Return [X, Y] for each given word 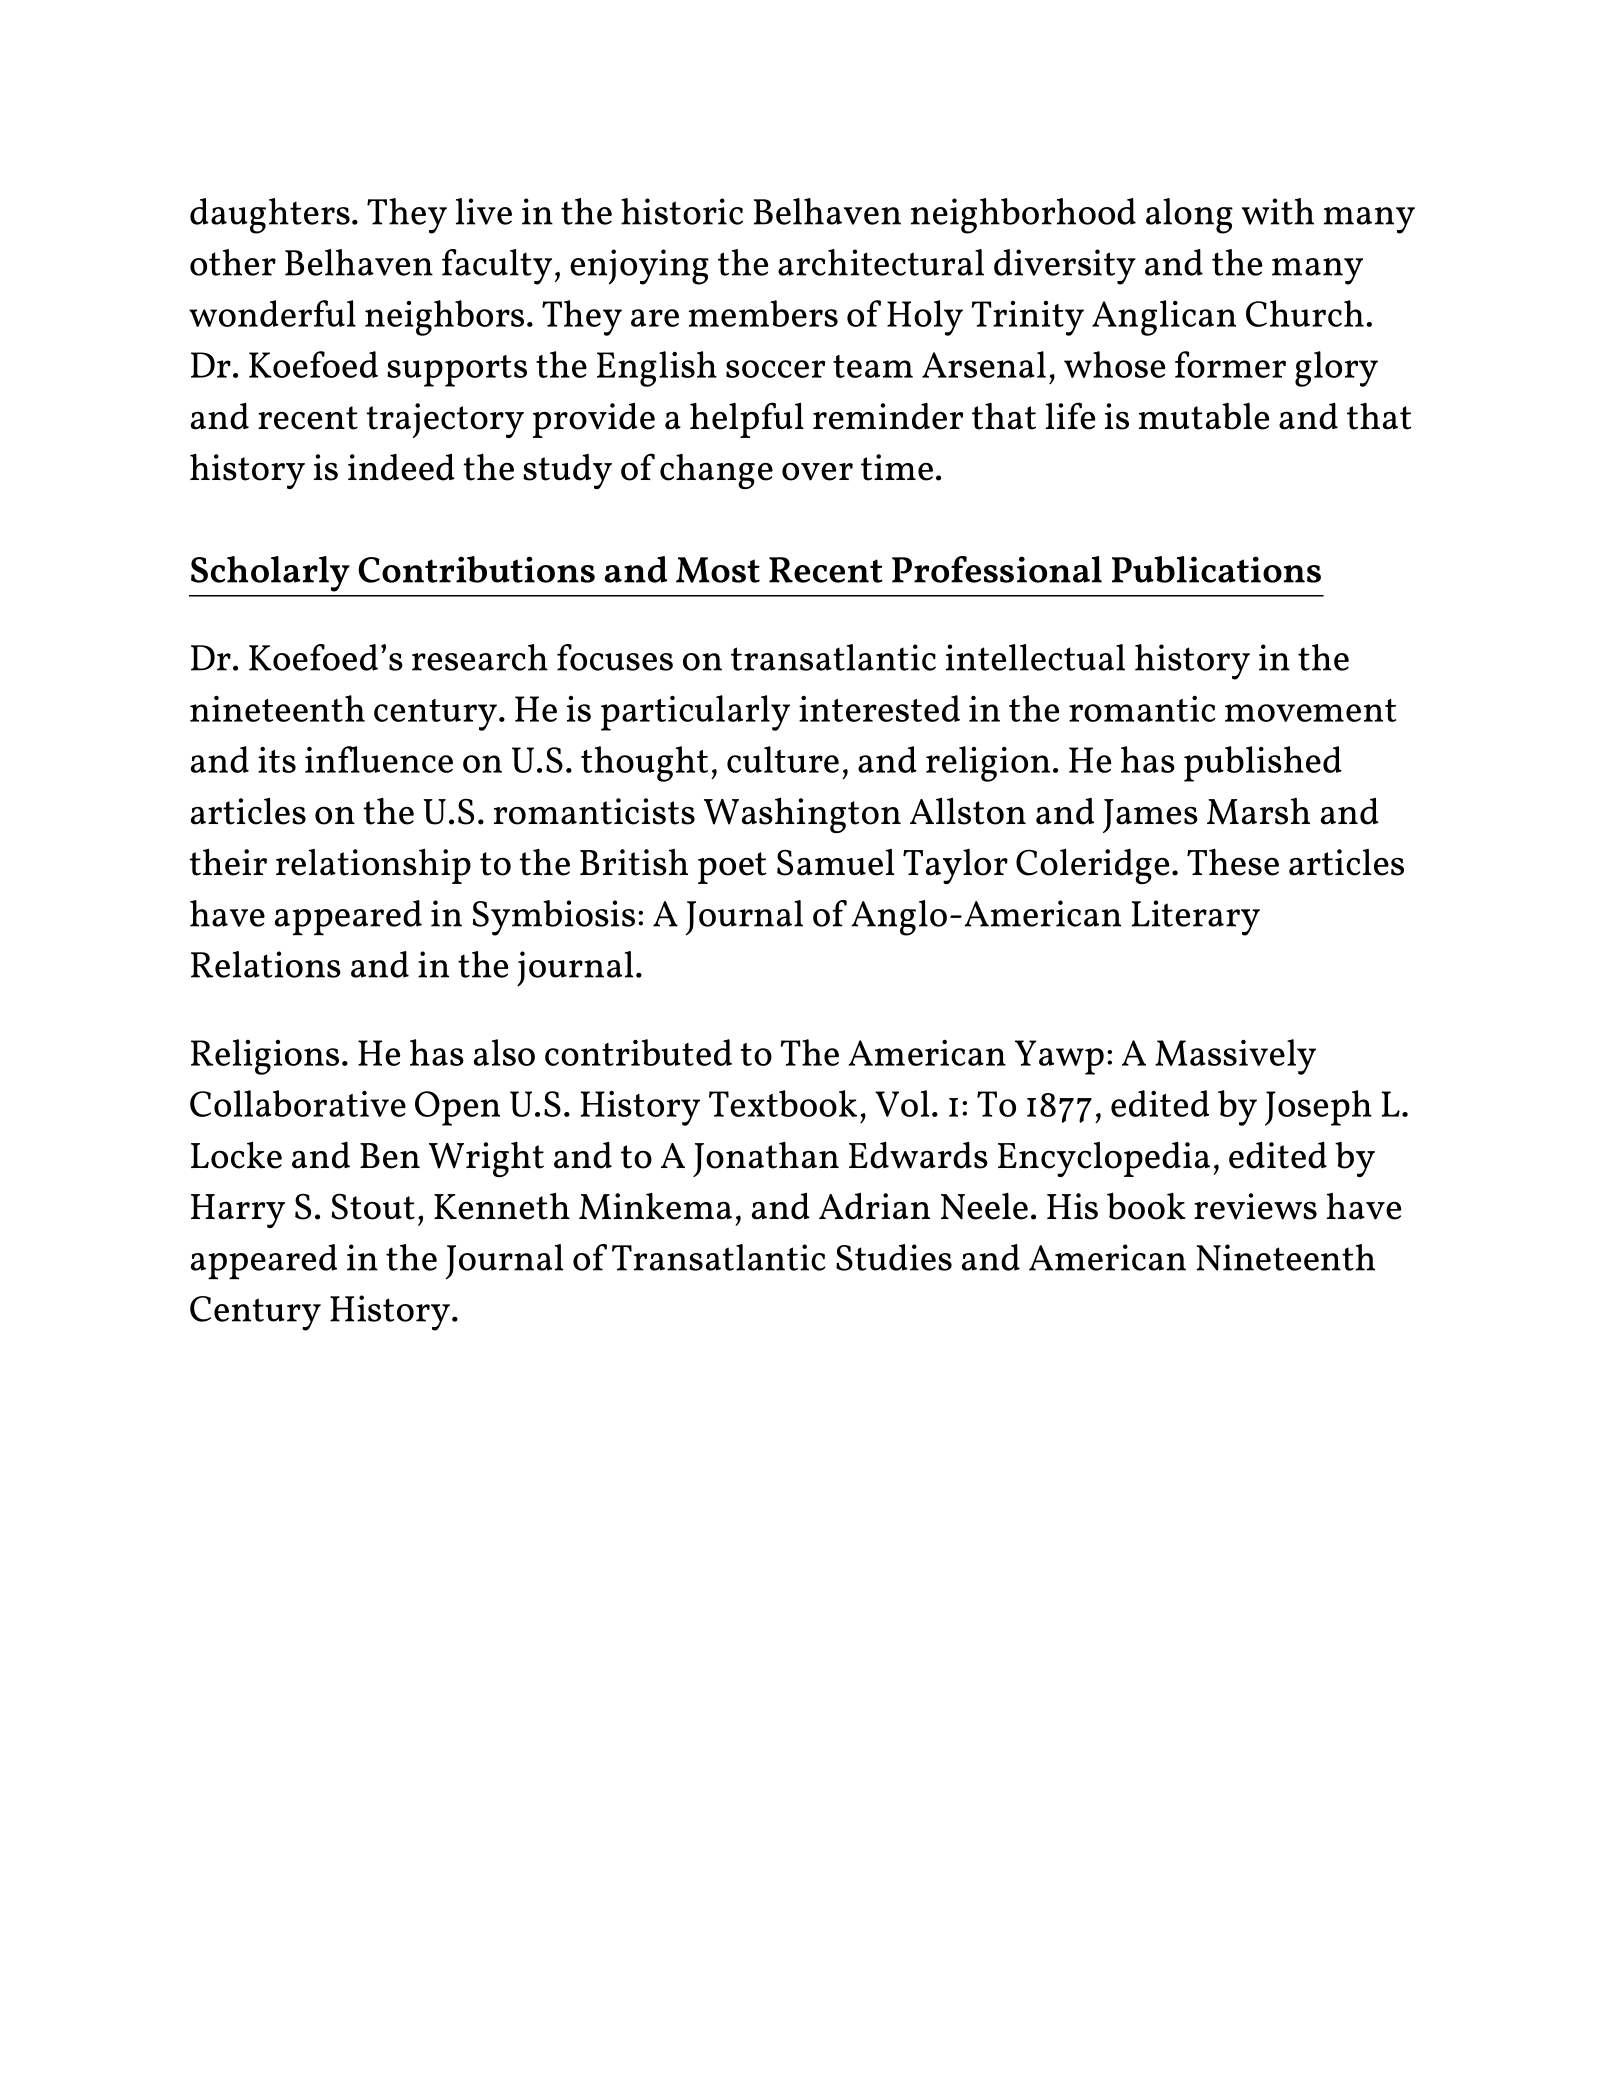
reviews [1255, 1206]
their [228, 862]
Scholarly [270, 574]
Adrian [874, 1206]
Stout [373, 1207]
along [1189, 216]
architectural [881, 262]
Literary [1196, 918]
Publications [1216, 569]
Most [718, 570]
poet [732, 868]
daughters [270, 216]
